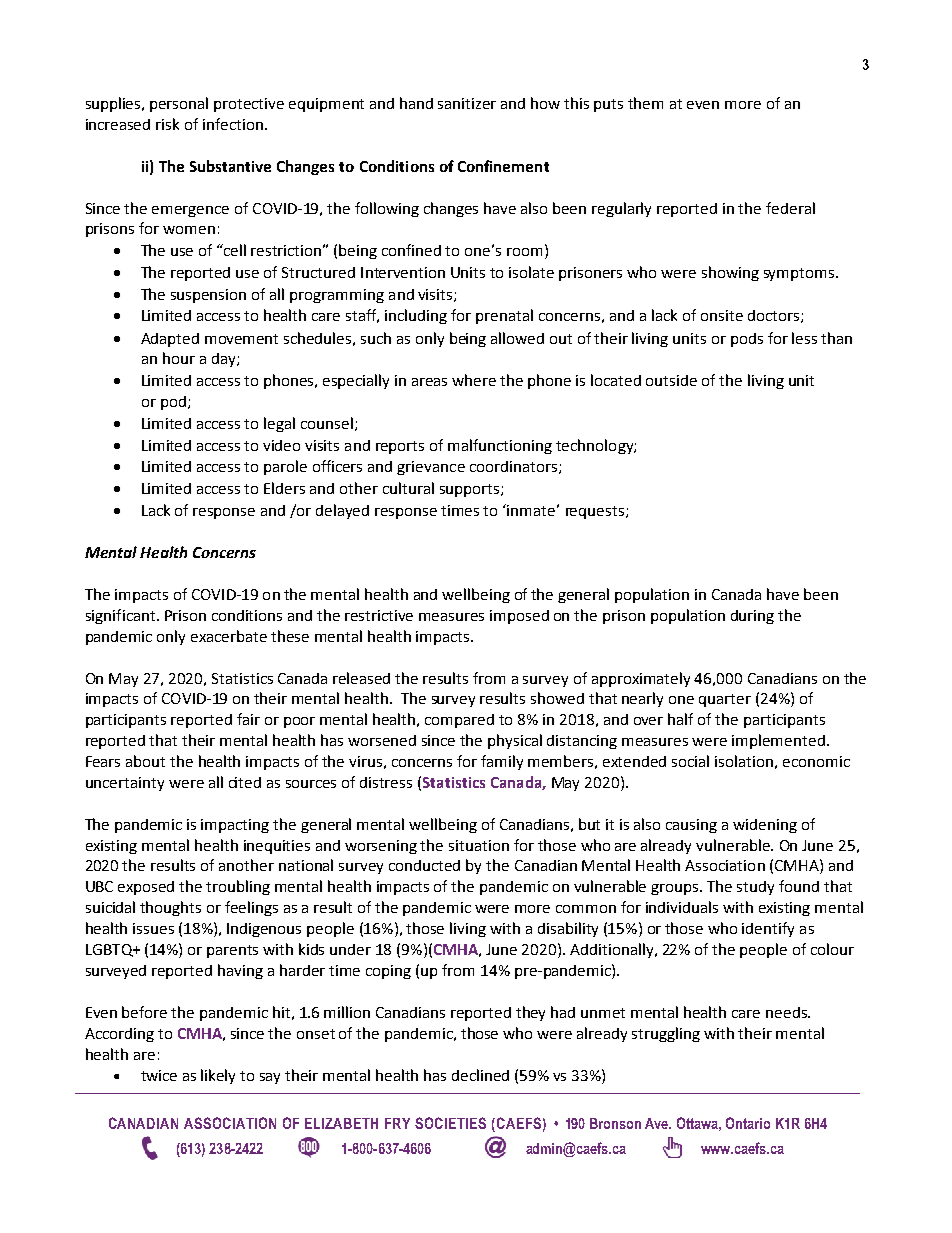  What do you see at coordinates (747, 340) in the screenshot?
I see `pods` at bounding box center [747, 340].
